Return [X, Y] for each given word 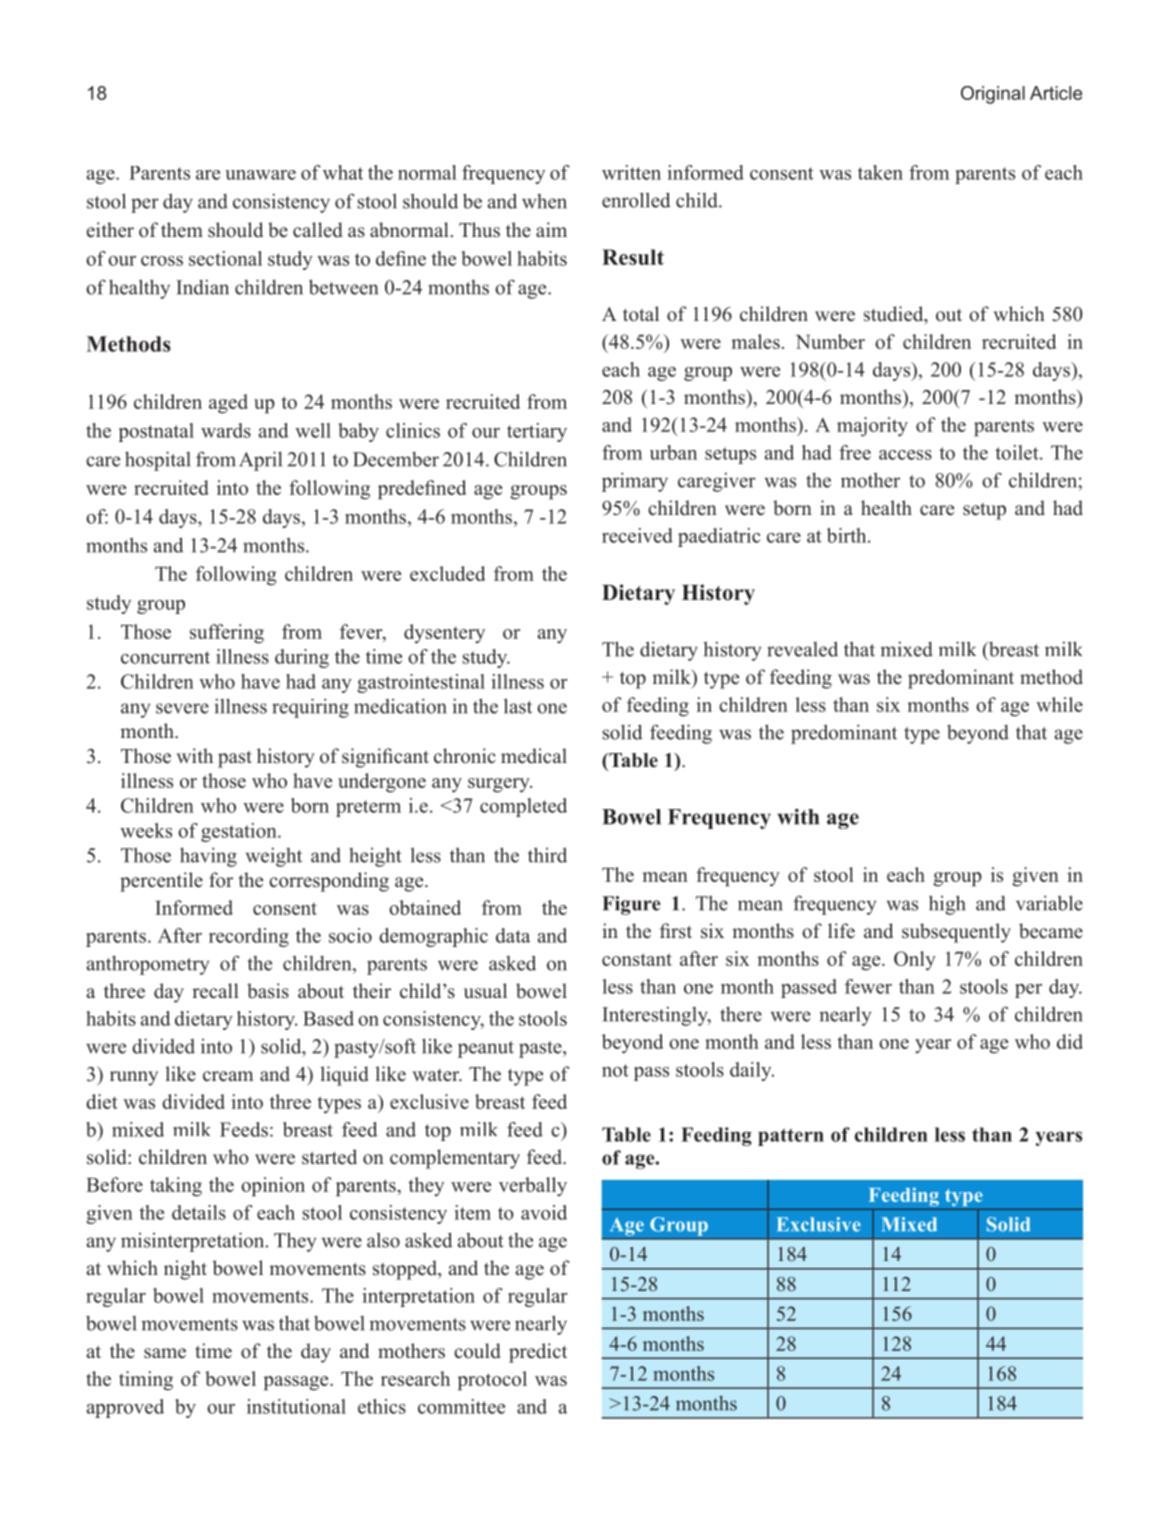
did [1070, 1041]
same [165, 1353]
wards [226, 430]
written [631, 172]
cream [228, 1076]
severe [182, 708]
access [905, 455]
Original [993, 95]
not [615, 1070]
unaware [260, 175]
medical [534, 756]
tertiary [537, 432]
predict [538, 1353]
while [1059, 704]
